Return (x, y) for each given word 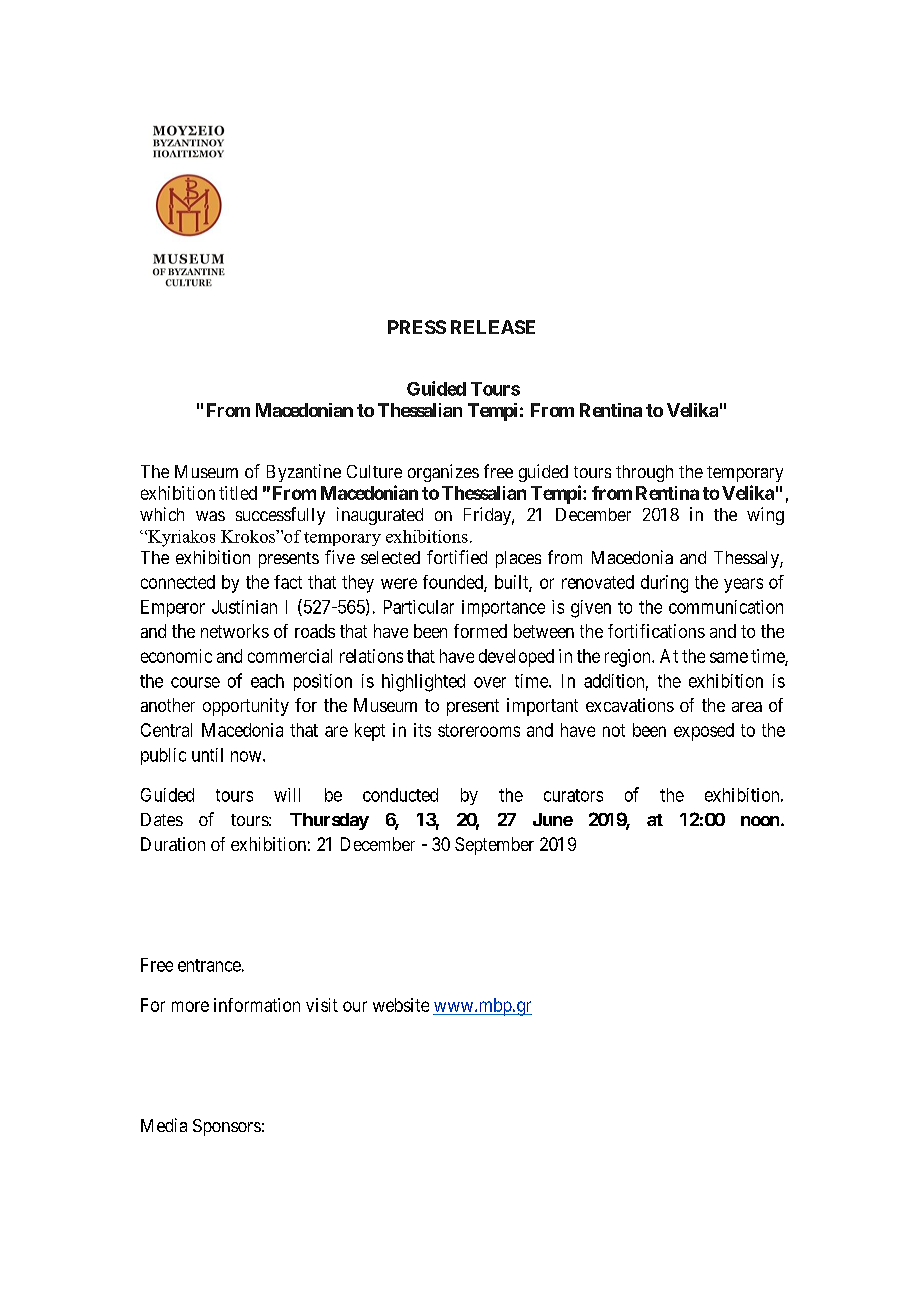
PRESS (417, 327)
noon (760, 821)
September (494, 846)
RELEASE (493, 327)
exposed (704, 732)
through (644, 473)
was (210, 516)
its (422, 730)
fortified (457, 557)
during (664, 584)
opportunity (246, 707)
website (401, 1005)
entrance (209, 965)
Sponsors (227, 1127)
